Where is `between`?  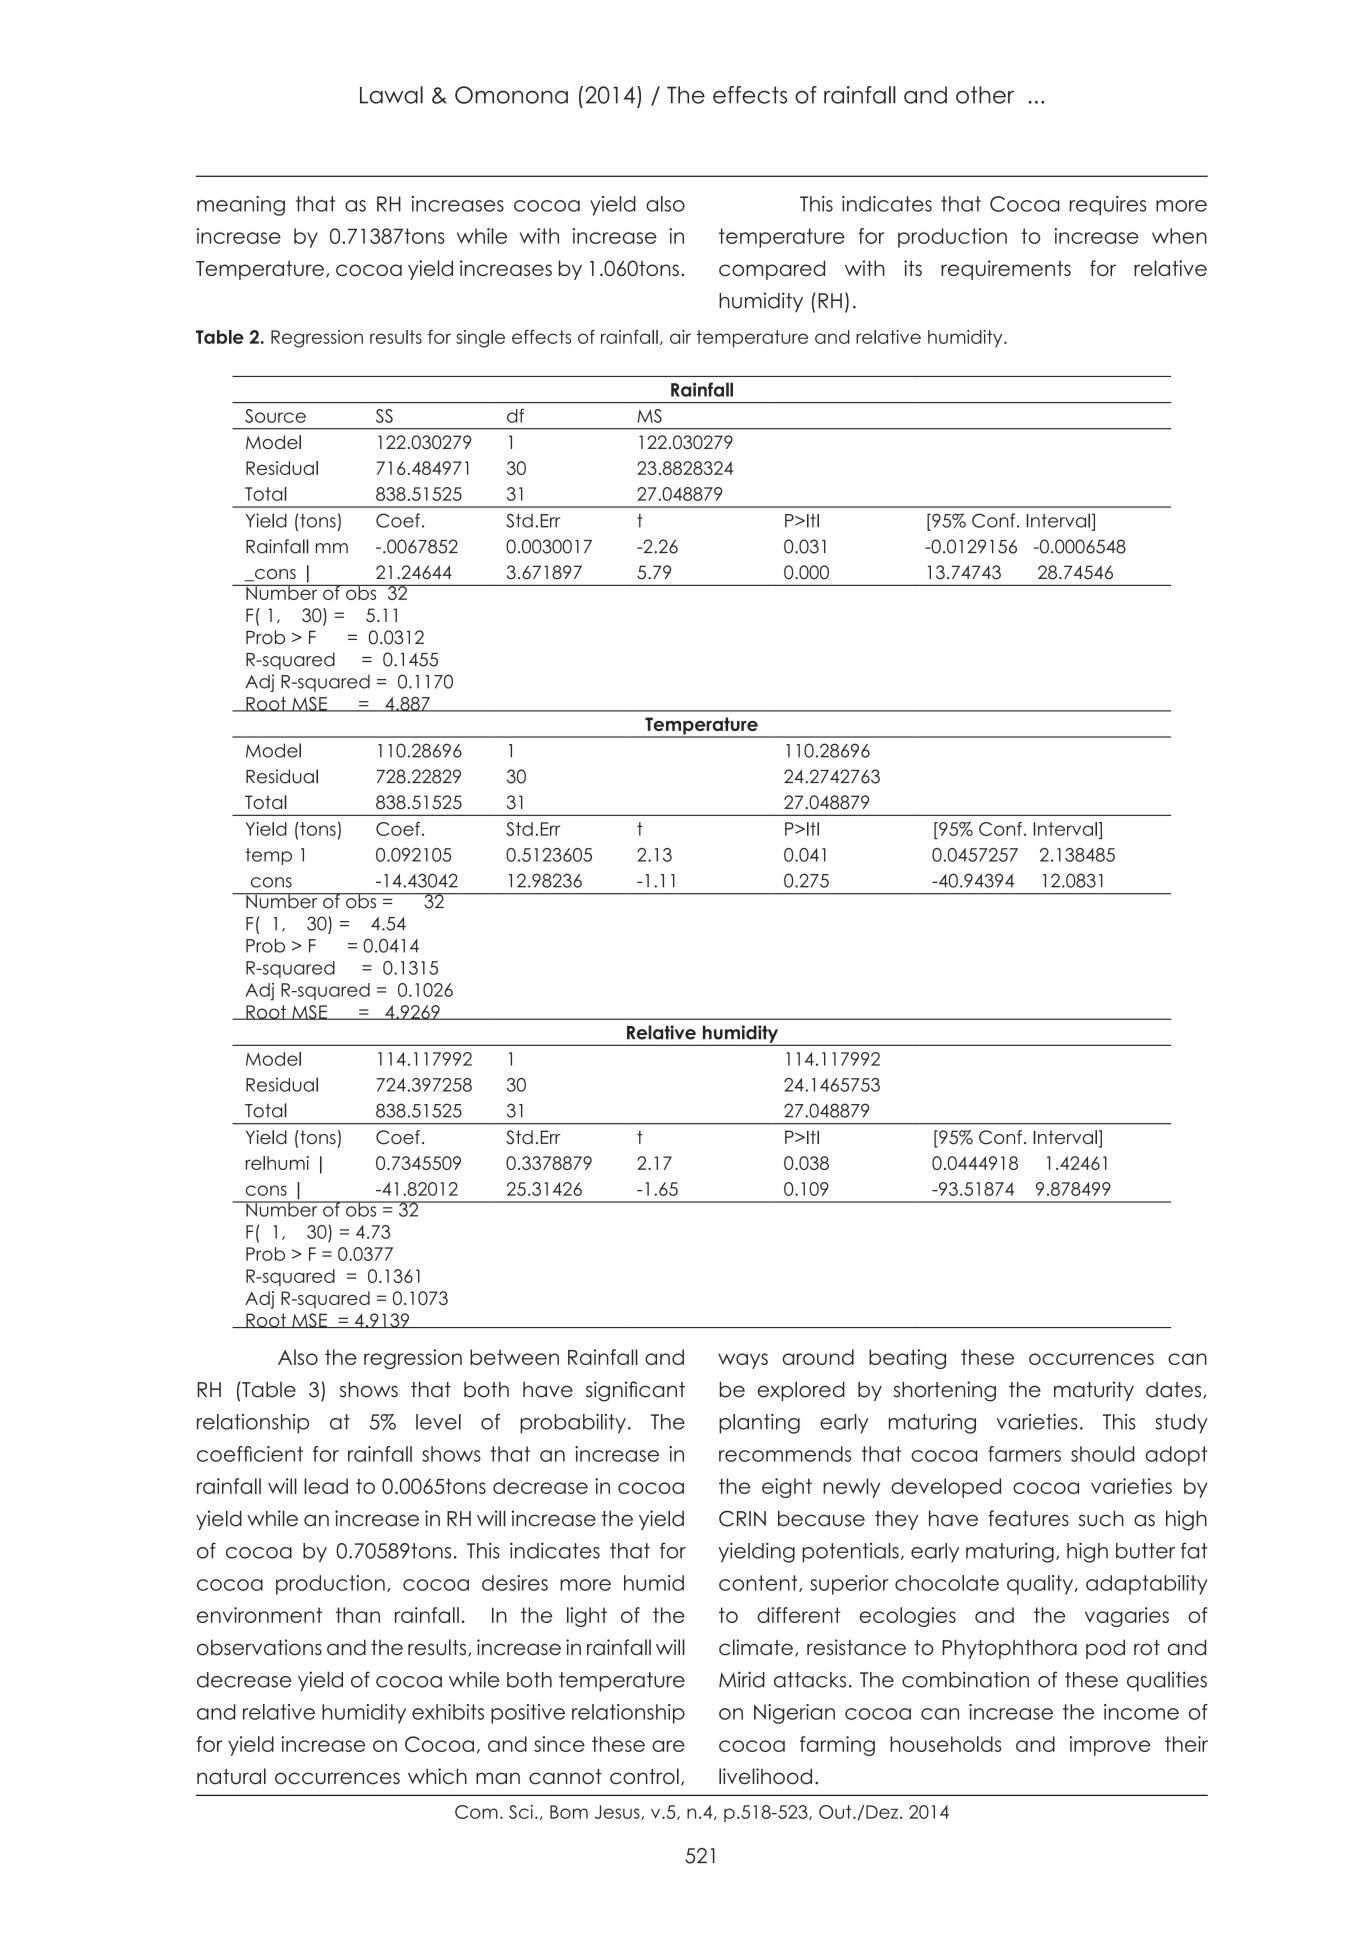
between is located at coordinates (514, 1357).
